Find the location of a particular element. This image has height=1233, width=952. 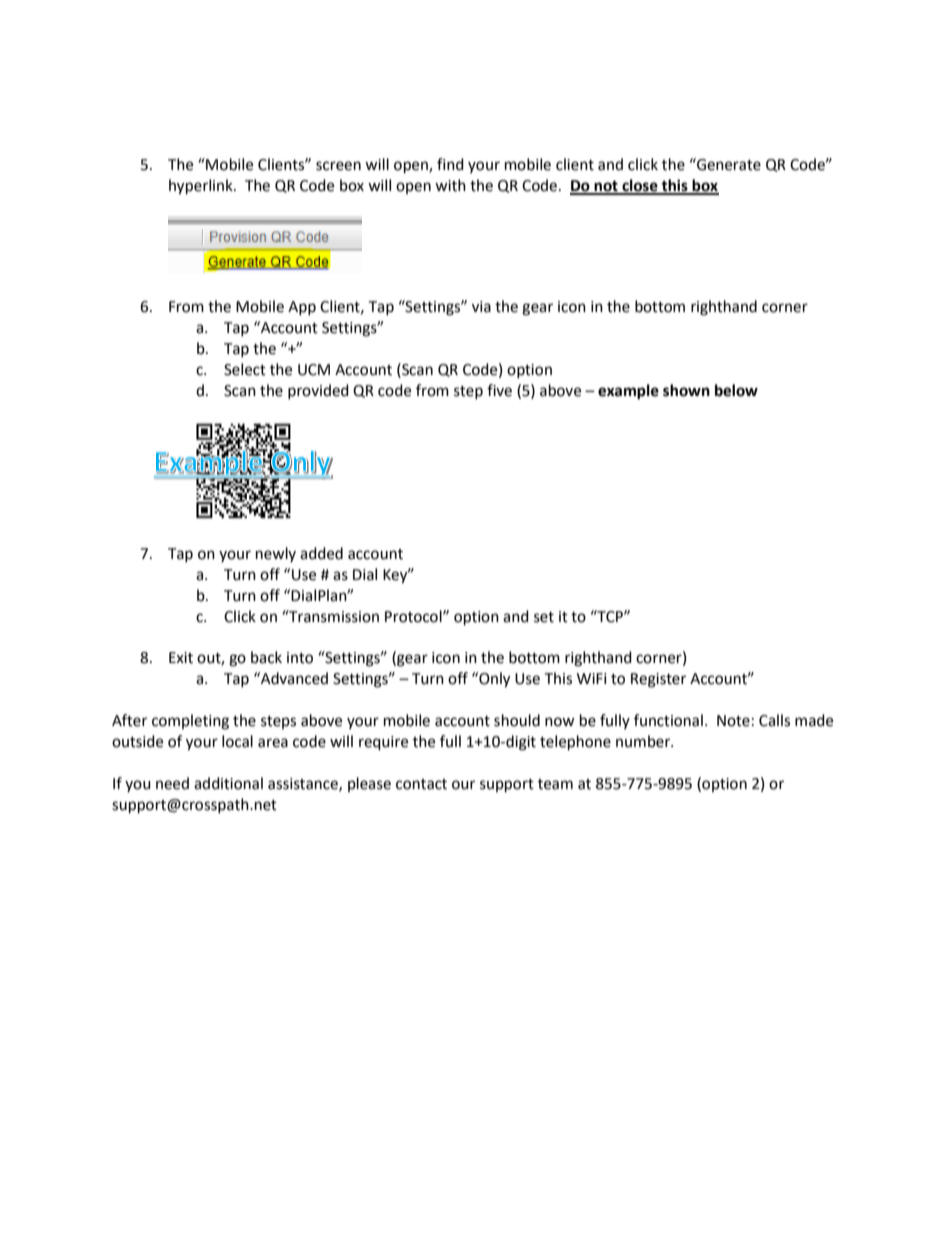

shown is located at coordinates (686, 390).
